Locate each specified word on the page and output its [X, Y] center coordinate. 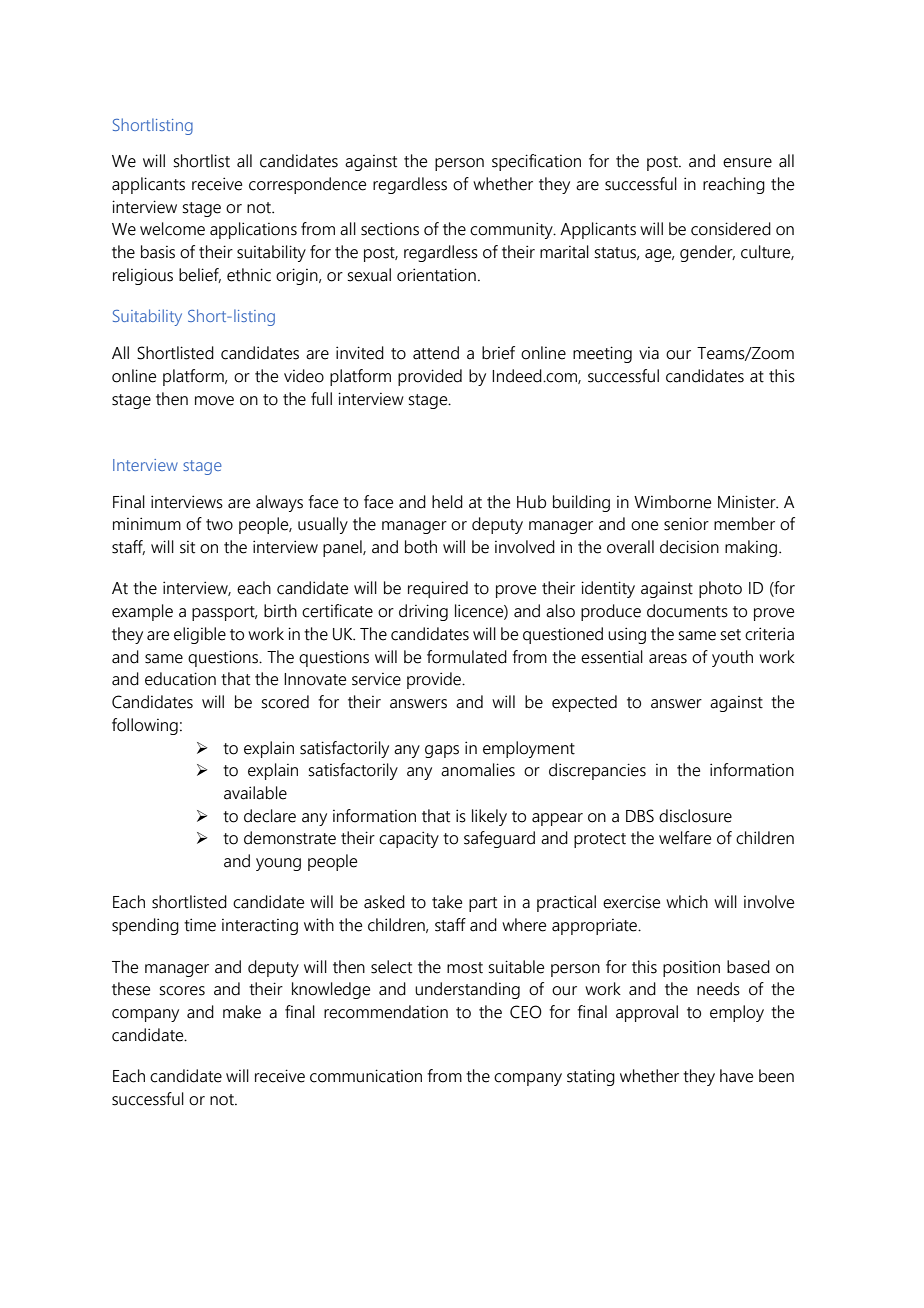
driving [423, 612]
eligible [200, 635]
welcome [172, 229]
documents [687, 611]
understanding [467, 990]
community [512, 230]
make [242, 1012]
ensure [747, 163]
